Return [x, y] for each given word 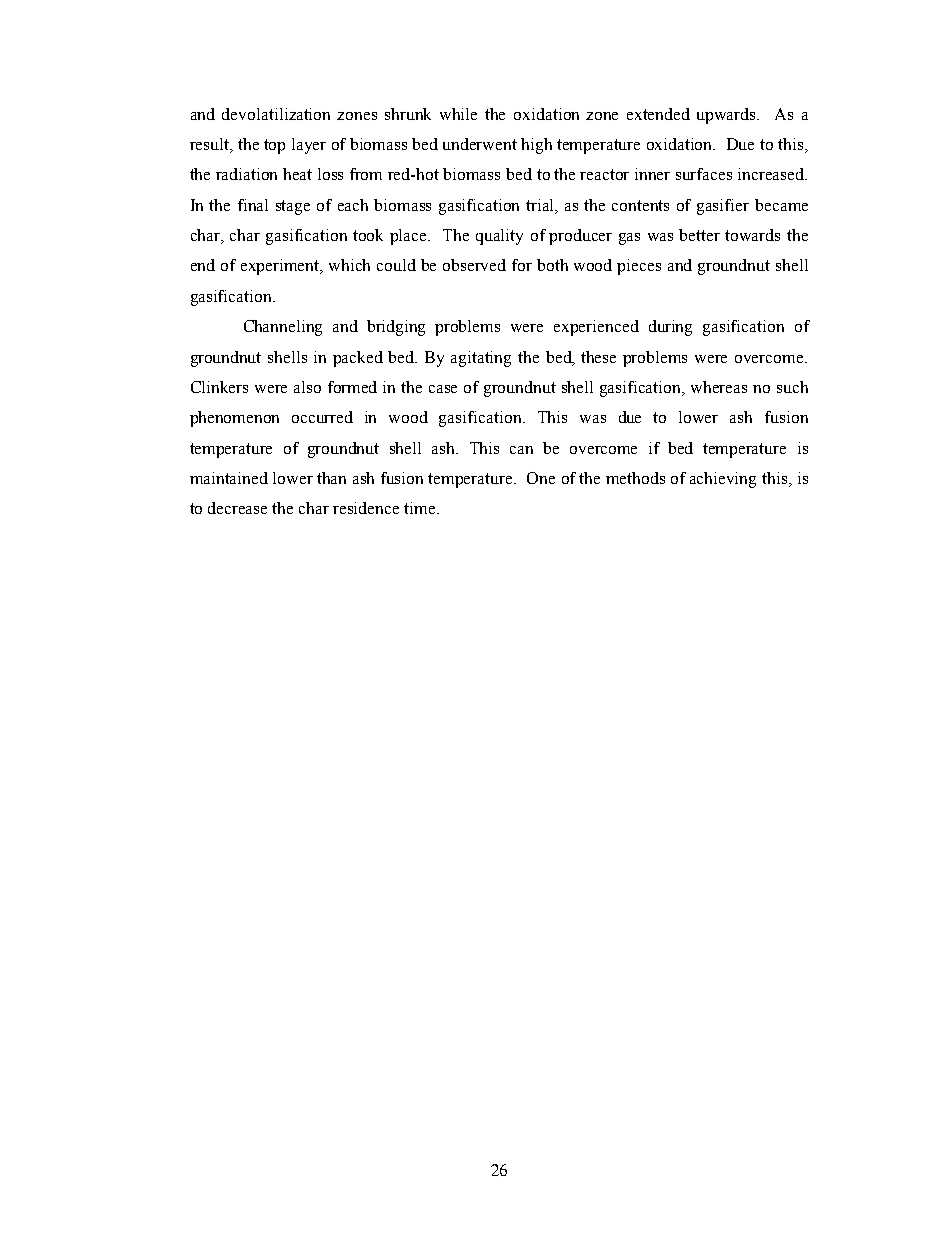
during [670, 328]
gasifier [723, 207]
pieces [639, 267]
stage [293, 207]
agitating [481, 359]
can [521, 450]
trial [541, 206]
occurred [322, 417]
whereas [719, 387]
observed [474, 265]
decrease [237, 508]
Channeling [283, 328]
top [274, 146]
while [458, 114]
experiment [281, 267]
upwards [728, 116]
